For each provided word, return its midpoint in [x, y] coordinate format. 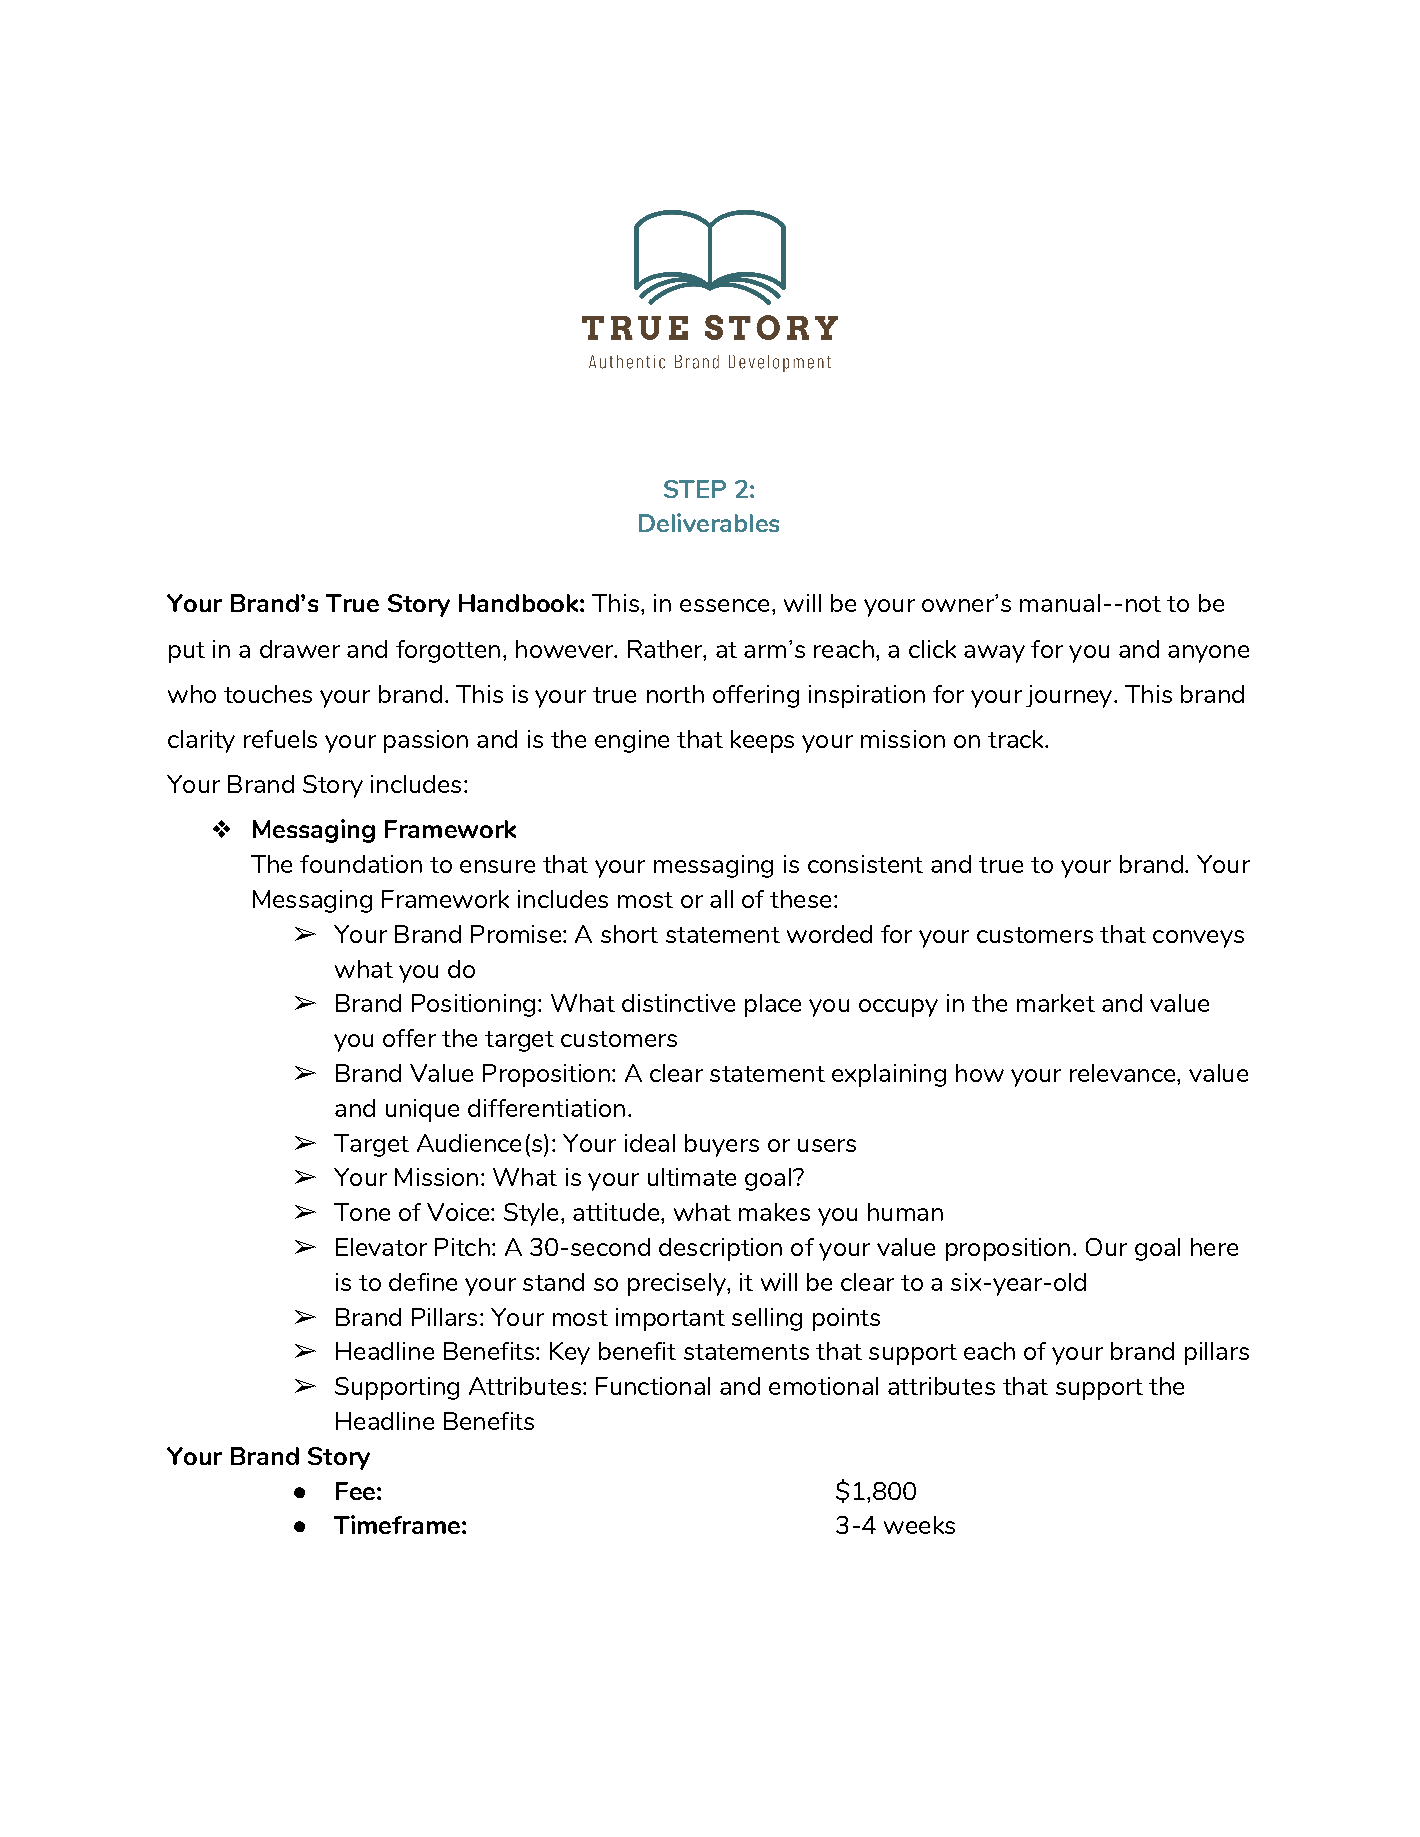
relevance [1124, 1073]
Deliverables [709, 522]
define [423, 1282]
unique [422, 1110]
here [1214, 1247]
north [675, 694]
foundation [361, 864]
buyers [722, 1145]
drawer [300, 649]
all [721, 899]
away [994, 654]
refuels [280, 739]
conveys [1198, 939]
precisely [678, 1284]
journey [1070, 696]
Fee [355, 1491]
